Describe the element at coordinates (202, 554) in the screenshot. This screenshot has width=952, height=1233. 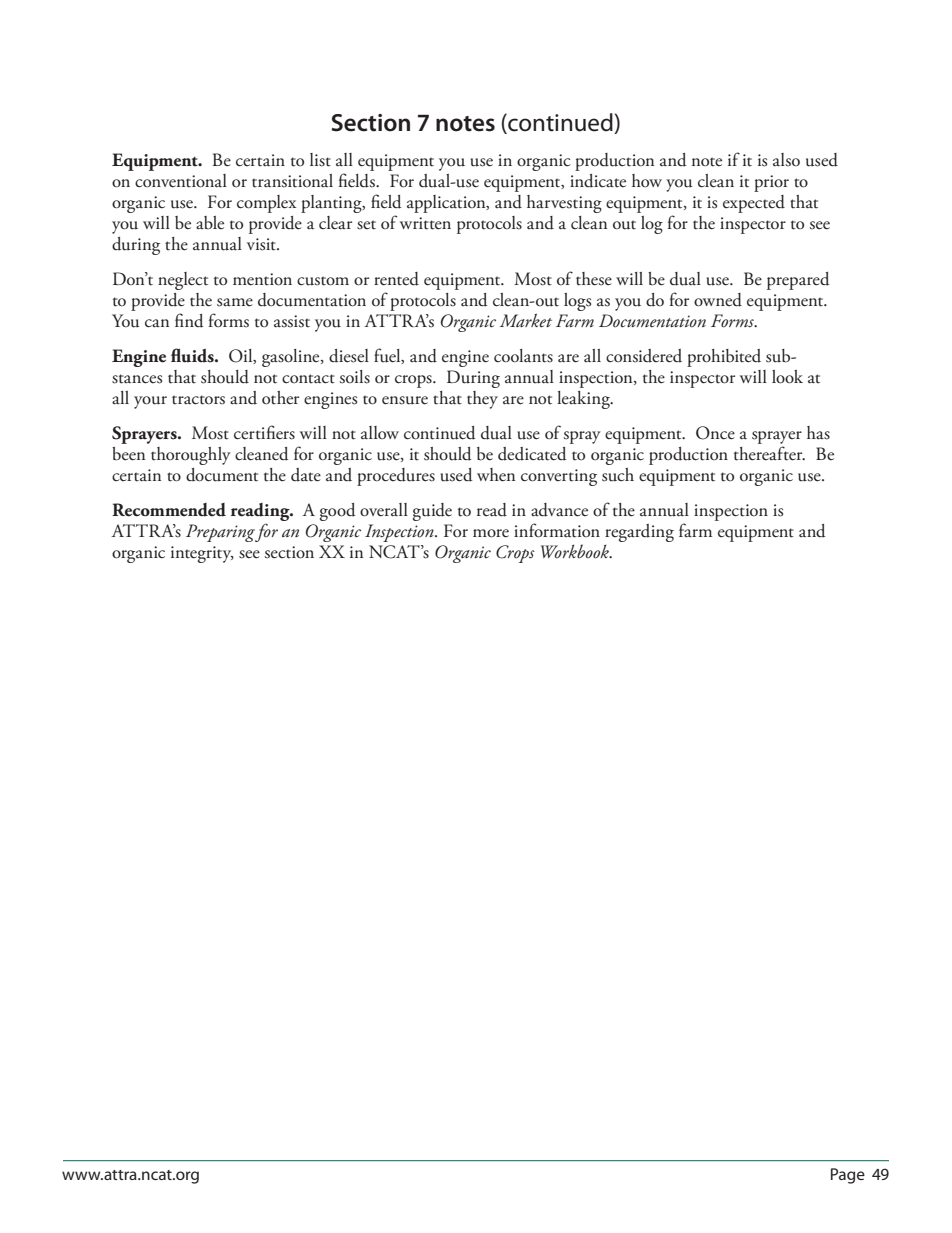
I see `integrity` at that location.
